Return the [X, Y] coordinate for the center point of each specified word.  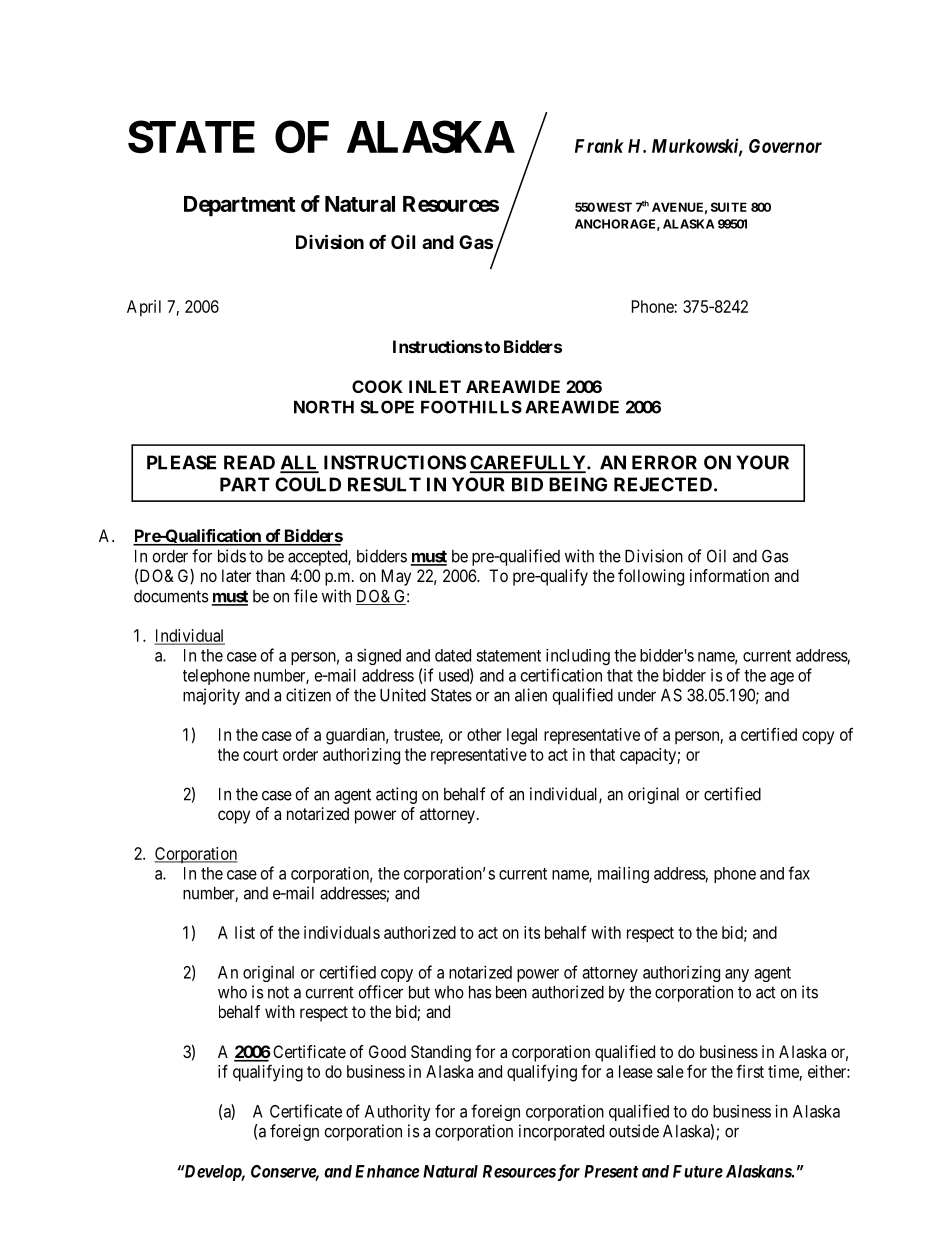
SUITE [729, 207]
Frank [599, 146]
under [637, 695]
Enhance [387, 1171]
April [144, 308]
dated [453, 655]
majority [211, 696]
